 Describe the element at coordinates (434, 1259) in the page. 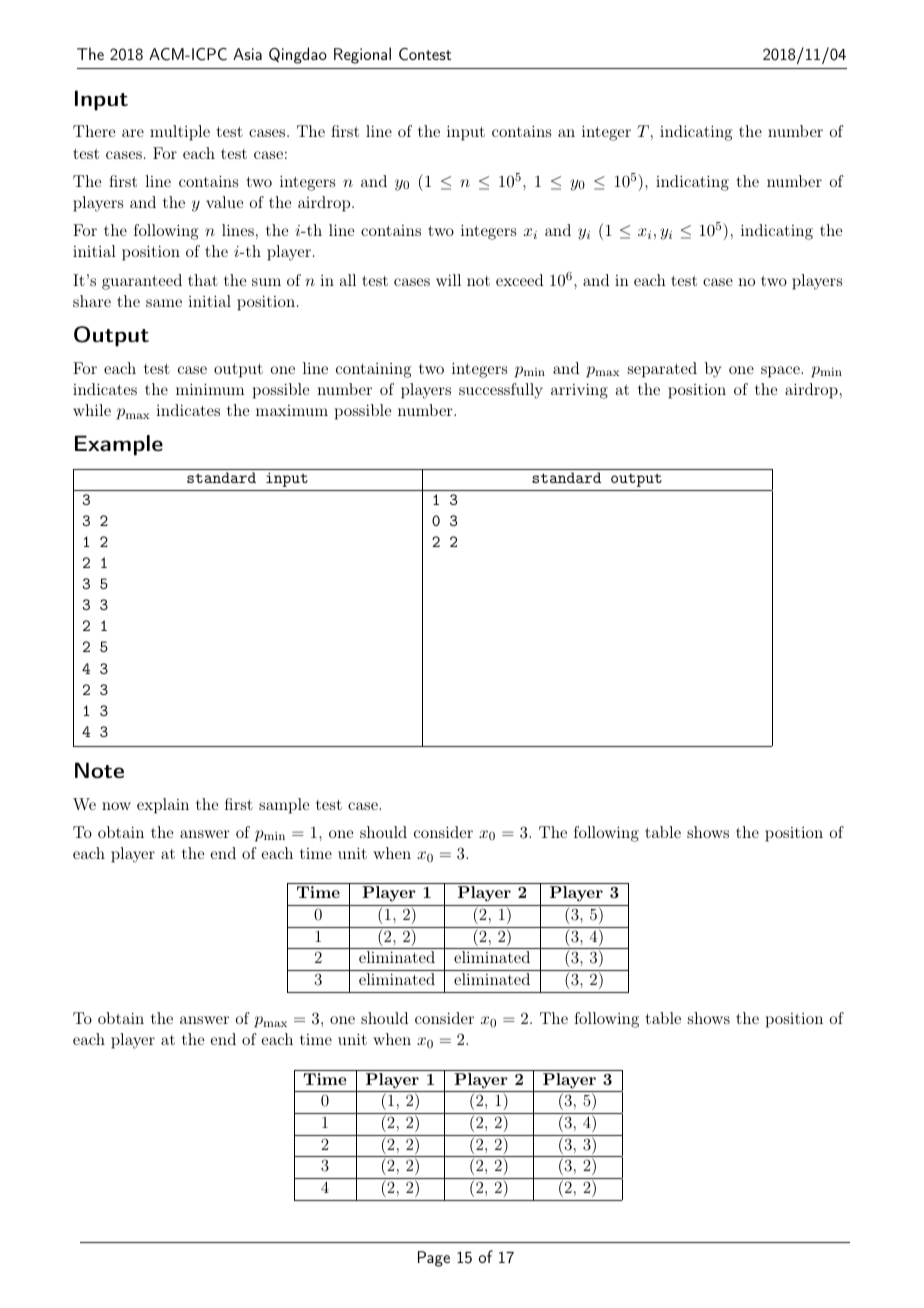

I see `Page` at that location.
